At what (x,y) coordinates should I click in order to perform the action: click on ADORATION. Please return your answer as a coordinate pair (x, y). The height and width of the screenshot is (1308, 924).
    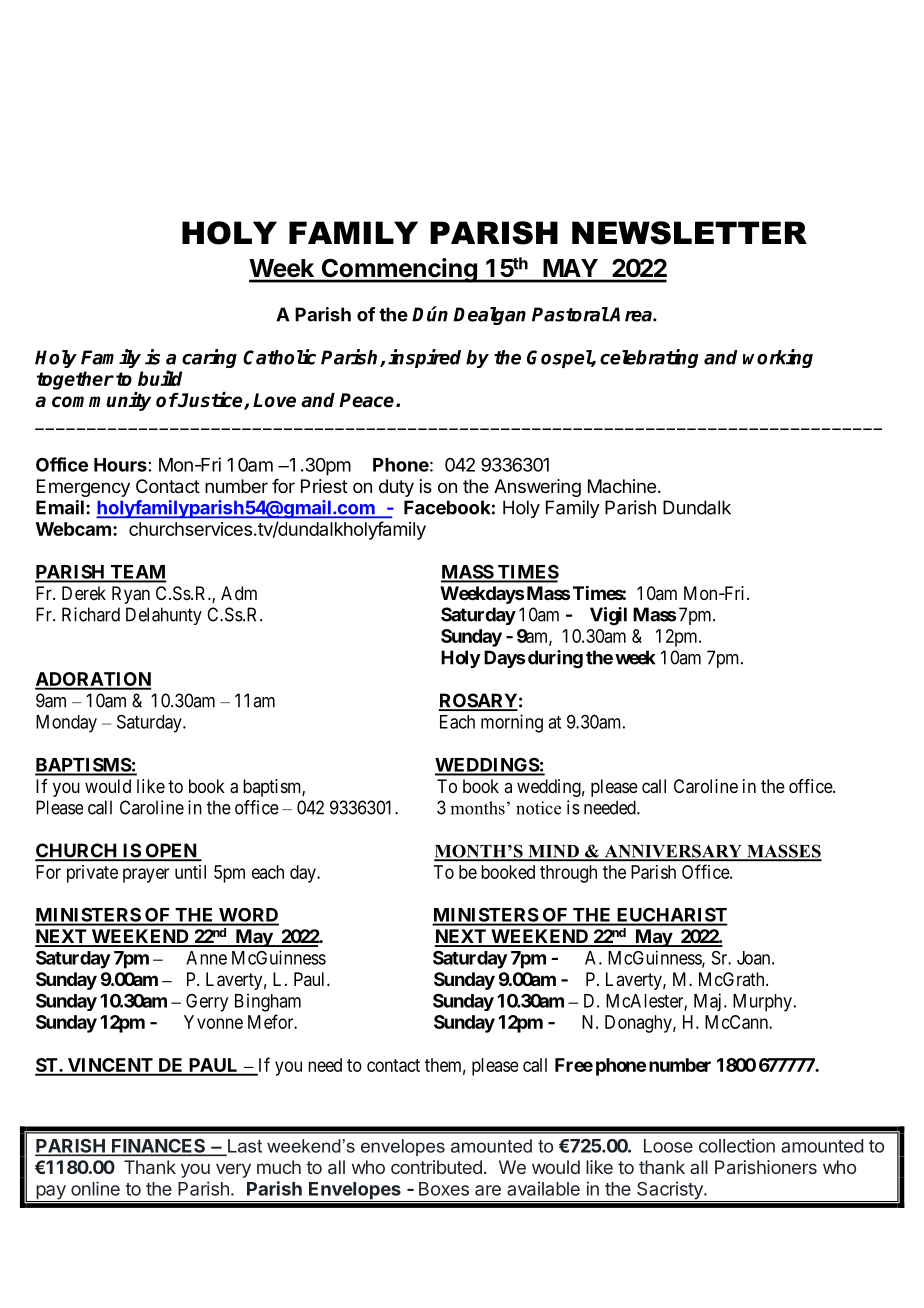
    Looking at the image, I should click on (93, 680).
